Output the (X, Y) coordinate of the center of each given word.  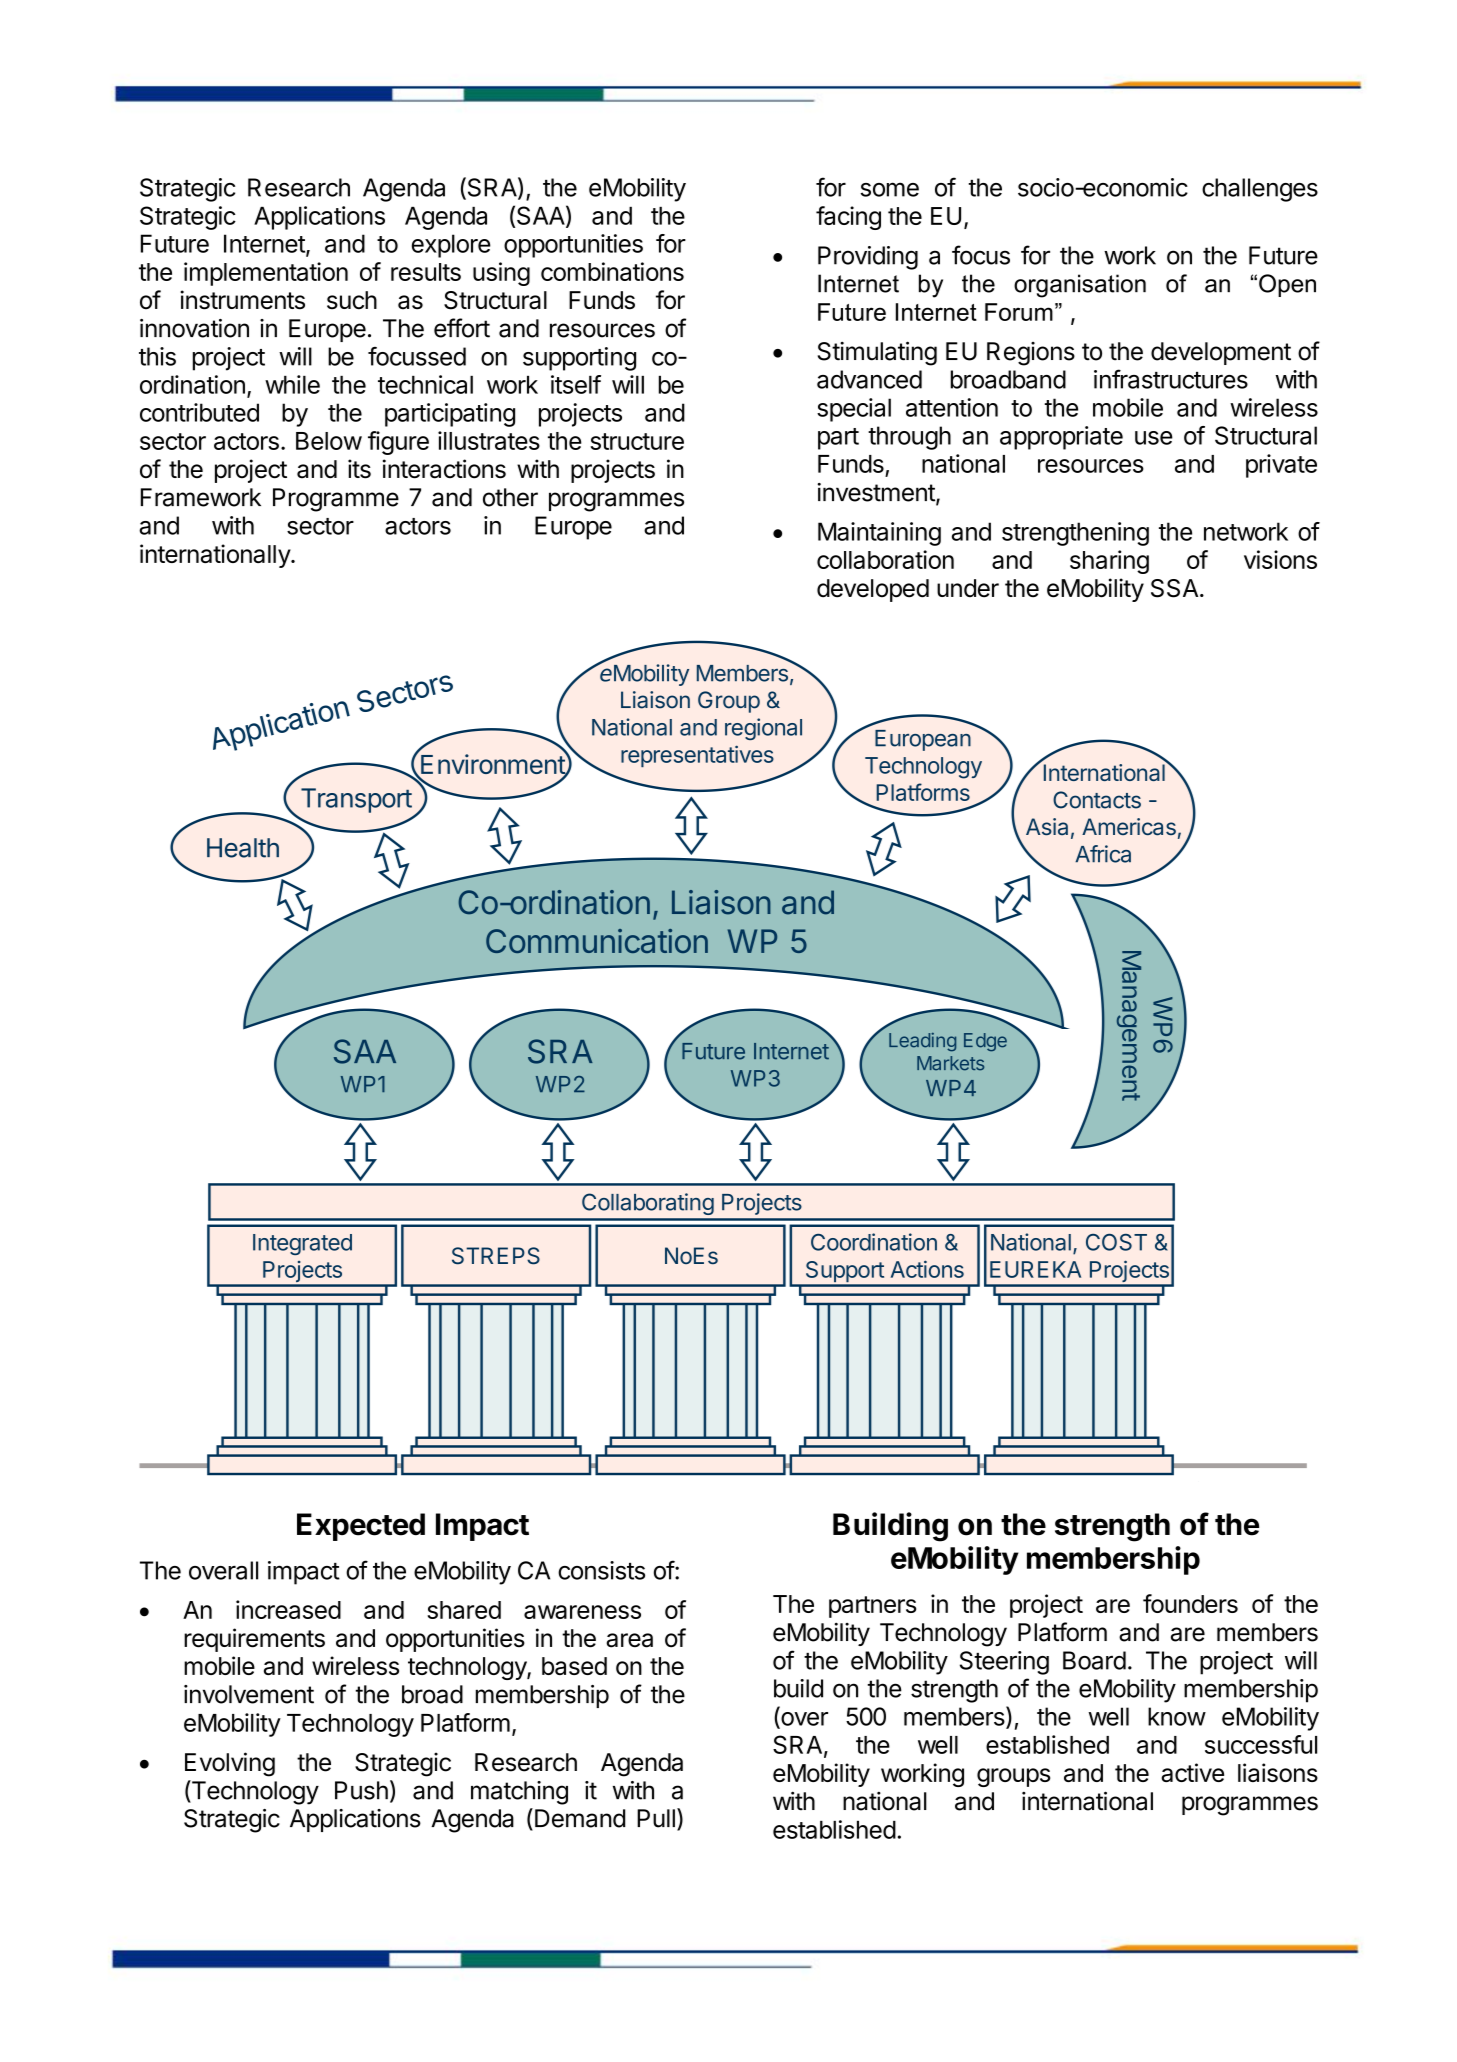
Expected (361, 1527)
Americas (1129, 827)
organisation (1080, 286)
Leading (922, 1042)
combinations (612, 271)
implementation (266, 274)
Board (1094, 1660)
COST (1116, 1242)
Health (243, 848)
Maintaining (879, 534)
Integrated (302, 1244)
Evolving (230, 1764)
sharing (1109, 562)
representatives (697, 756)
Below (329, 441)
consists (601, 1570)
